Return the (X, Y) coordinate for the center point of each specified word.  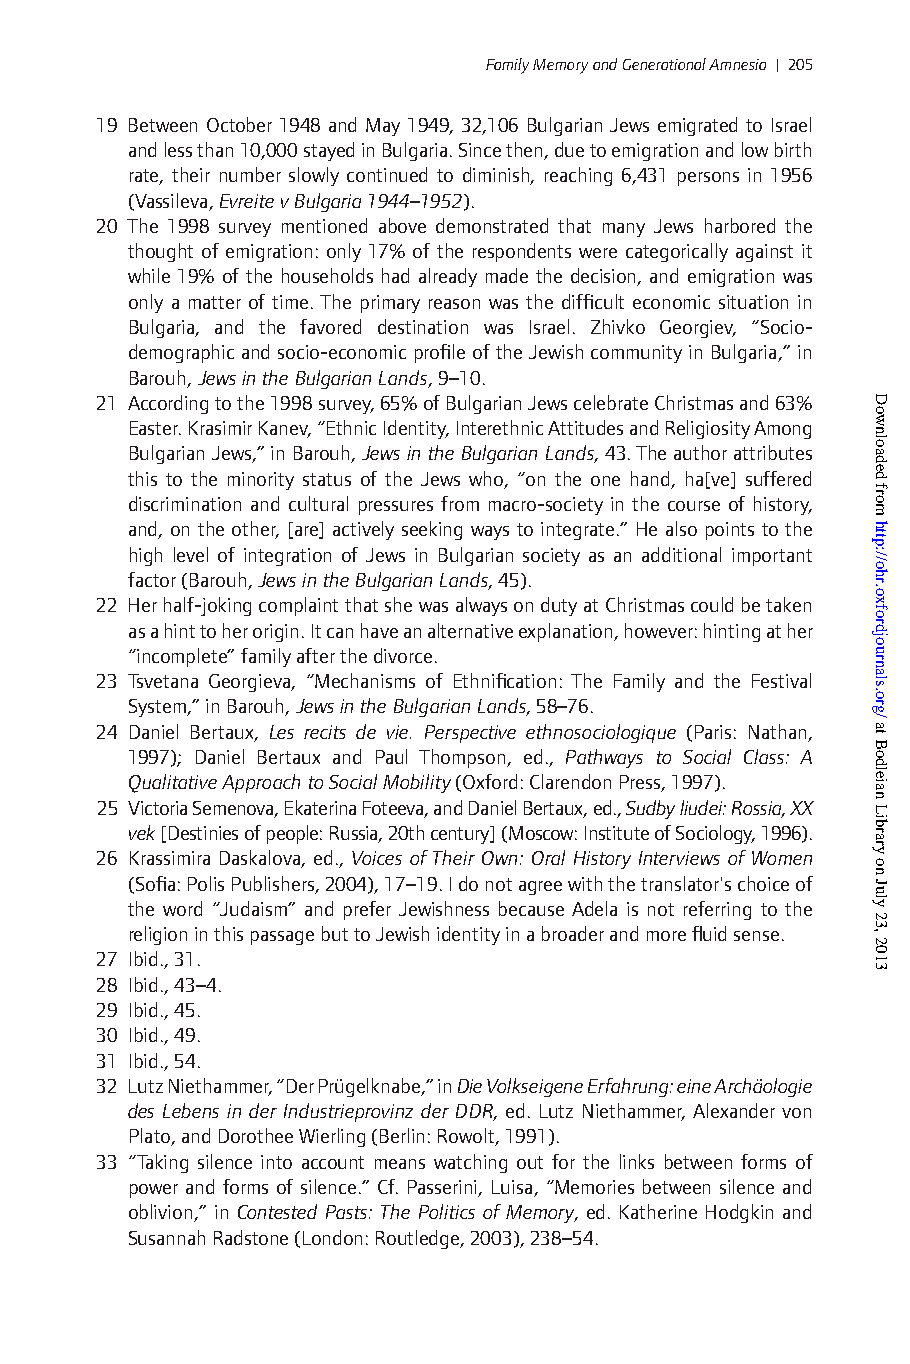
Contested (277, 1211)
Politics (447, 1211)
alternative (470, 630)
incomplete (183, 657)
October (239, 124)
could (712, 604)
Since (480, 150)
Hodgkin (739, 1213)
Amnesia (737, 64)
